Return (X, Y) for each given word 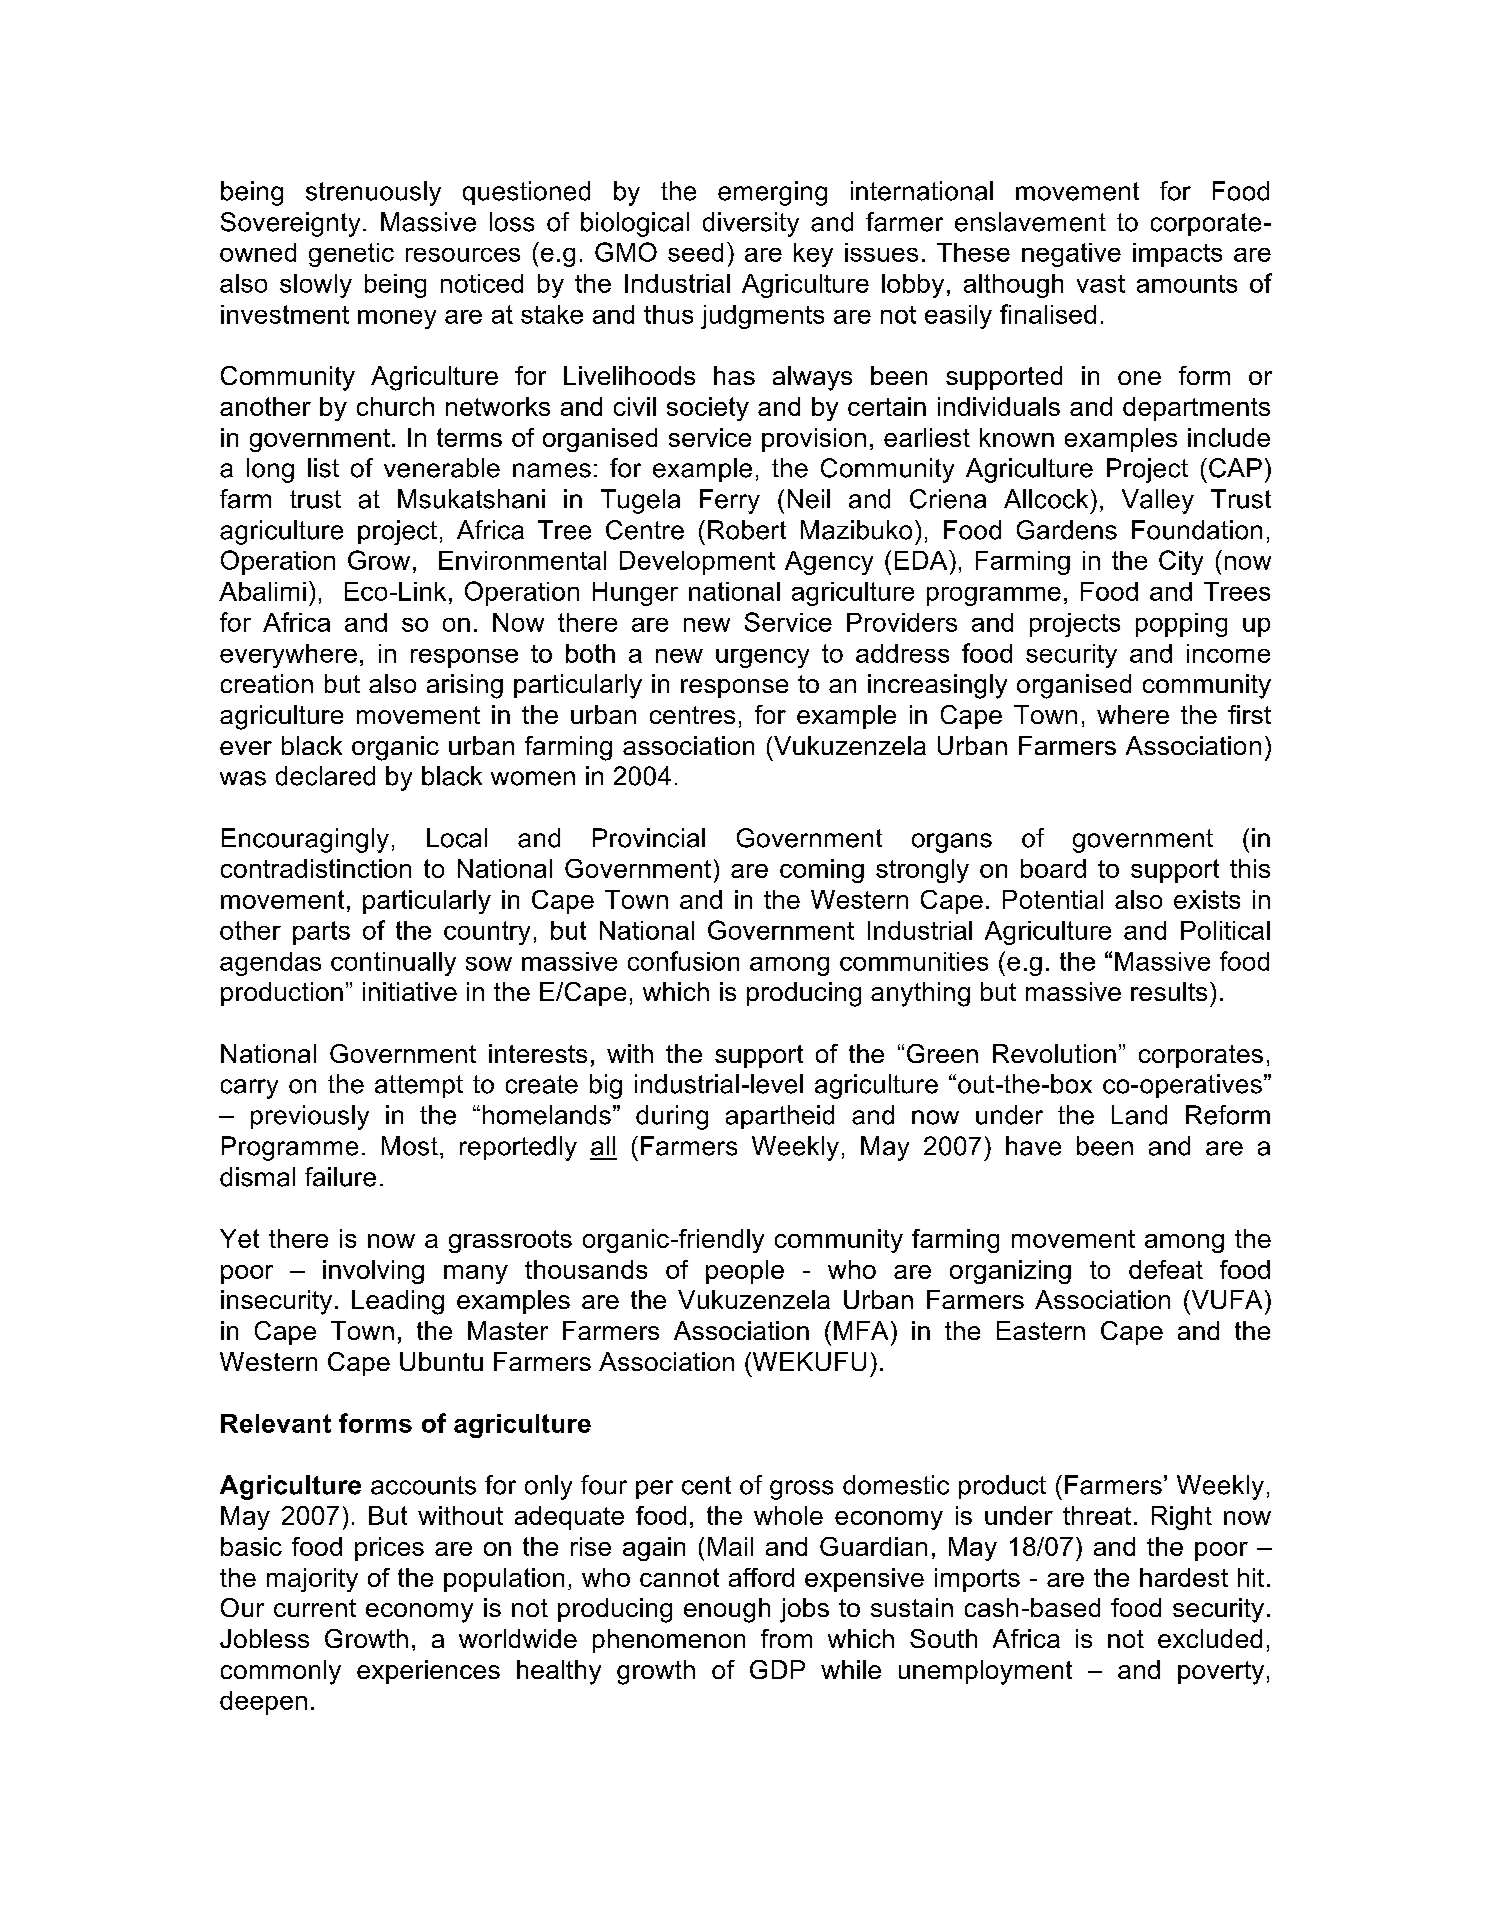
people (745, 1272)
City (1181, 562)
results (1169, 991)
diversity (751, 224)
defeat (1166, 1269)
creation (267, 683)
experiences (428, 1672)
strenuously (373, 193)
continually (393, 964)
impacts (1177, 255)
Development (697, 563)
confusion (683, 961)
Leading (398, 1302)
